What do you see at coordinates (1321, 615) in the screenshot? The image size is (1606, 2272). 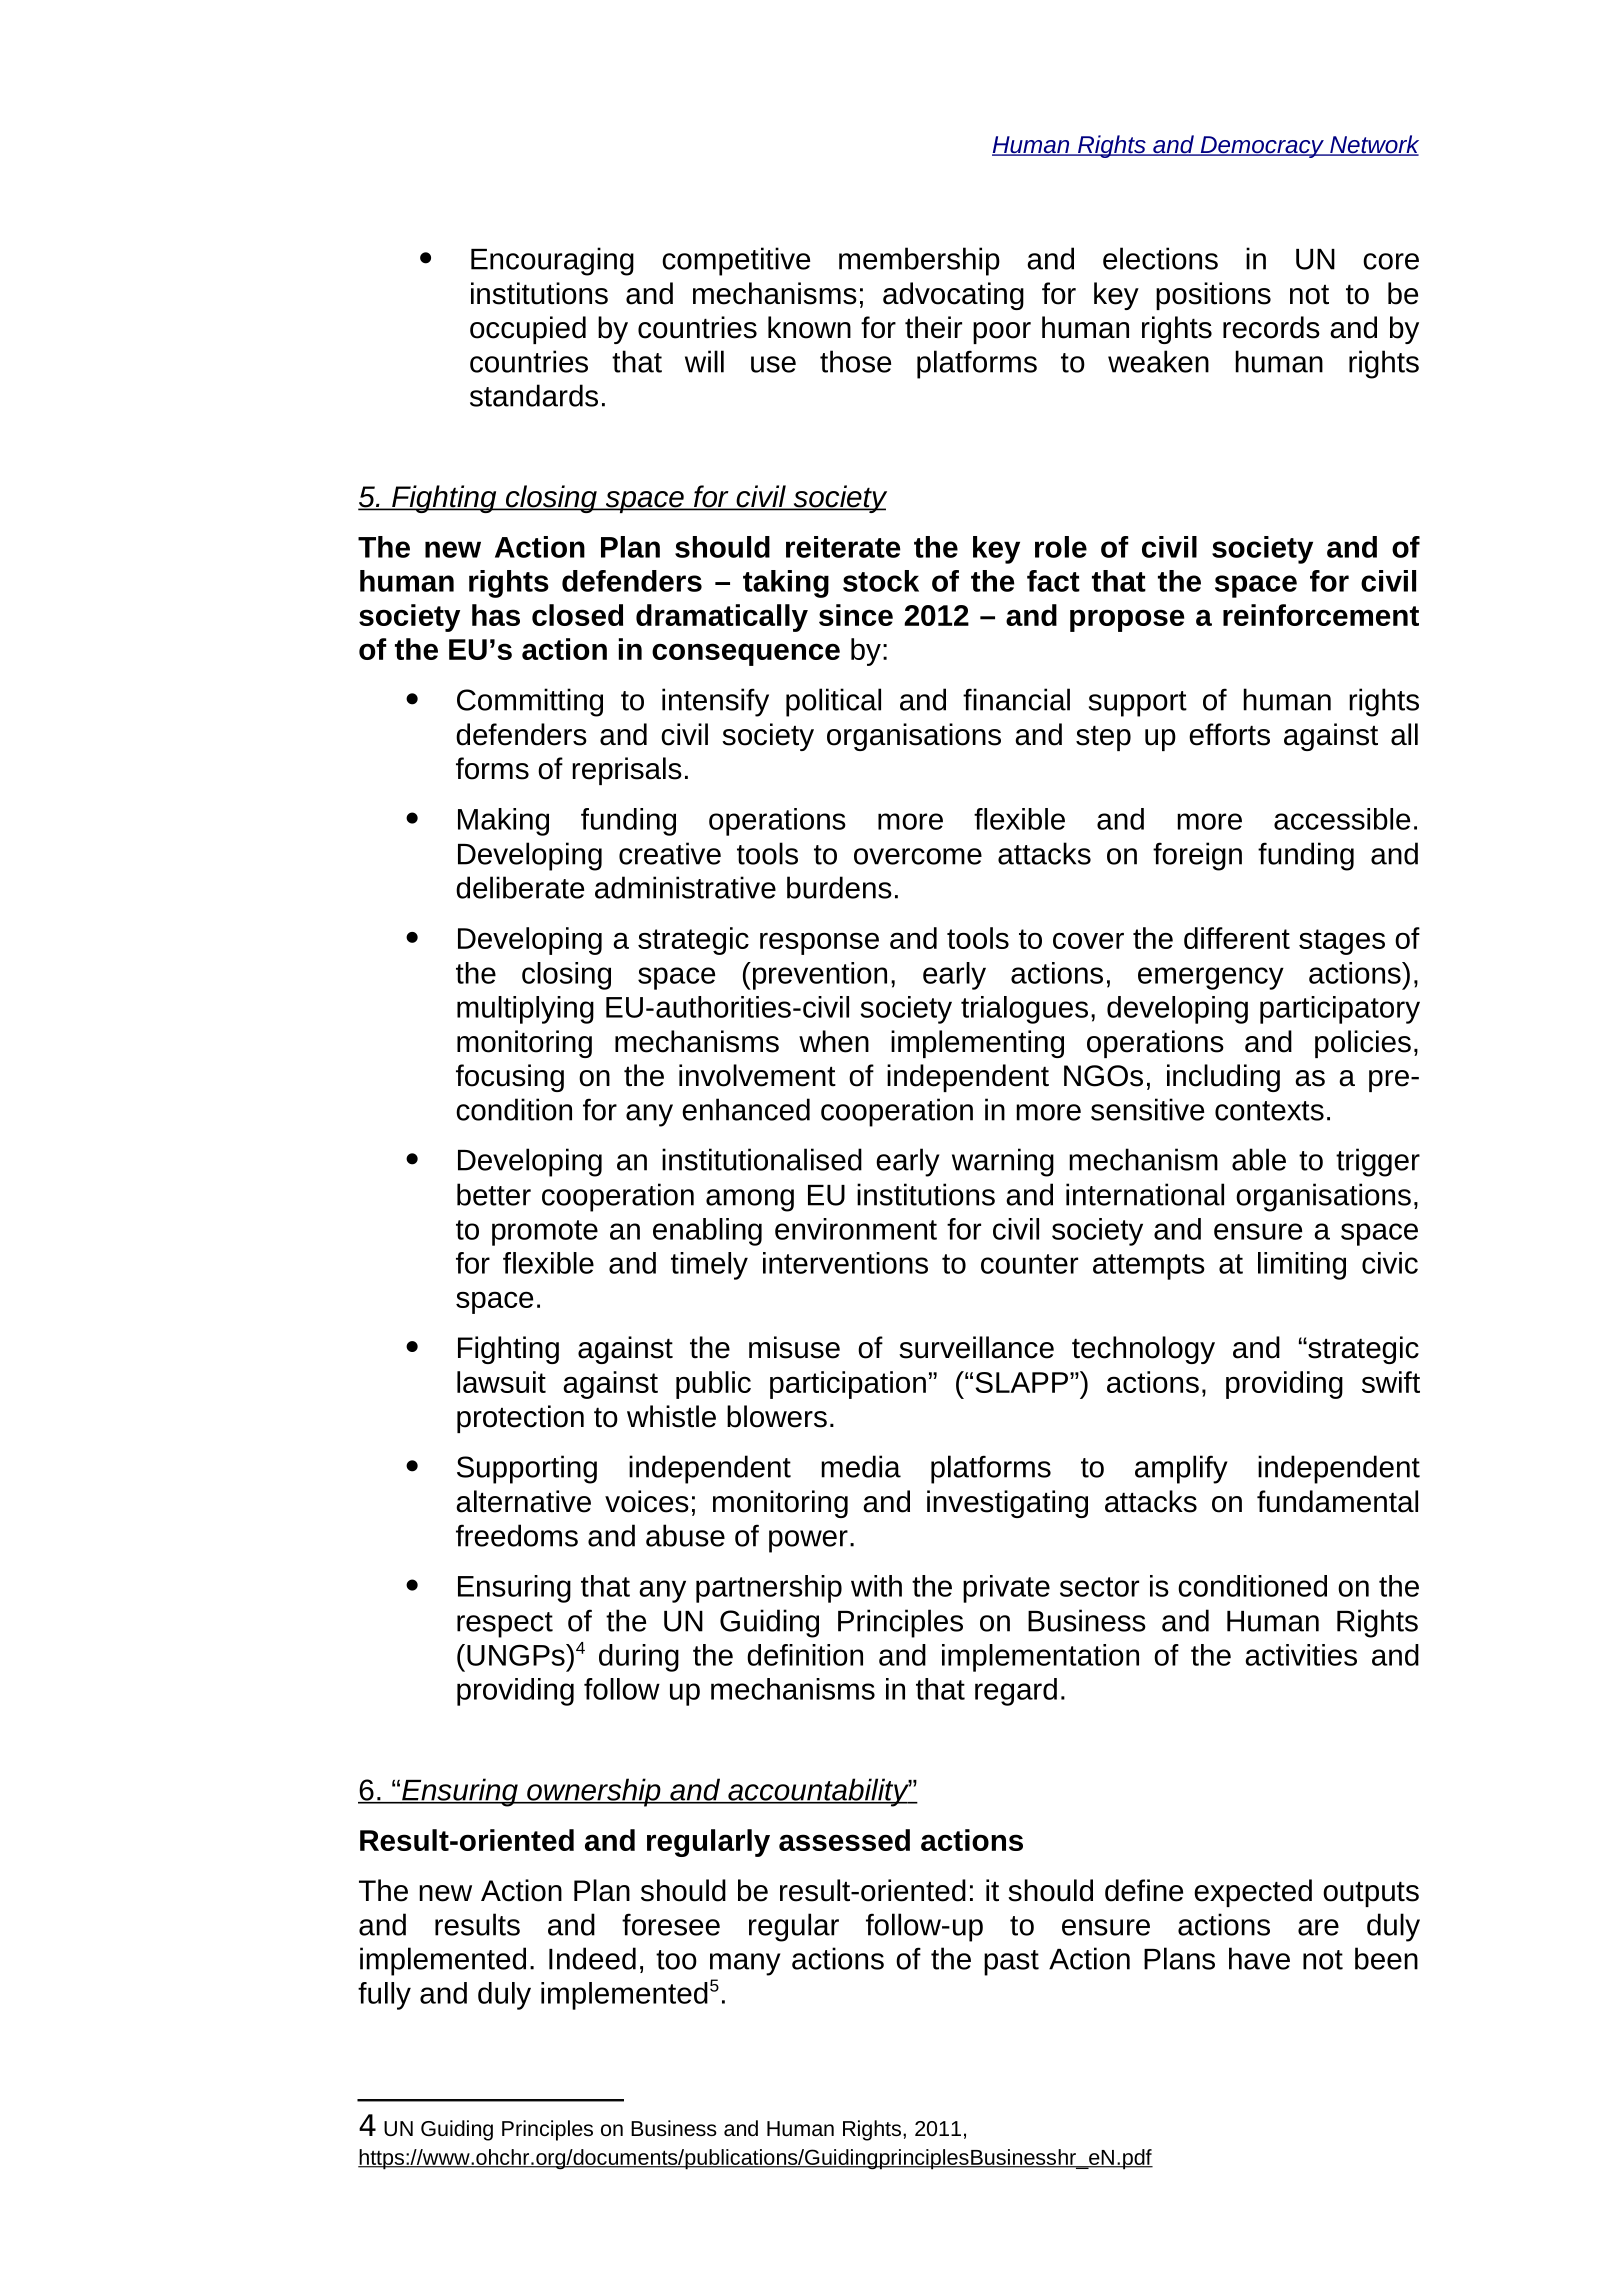 I see `reinforcement` at bounding box center [1321, 615].
